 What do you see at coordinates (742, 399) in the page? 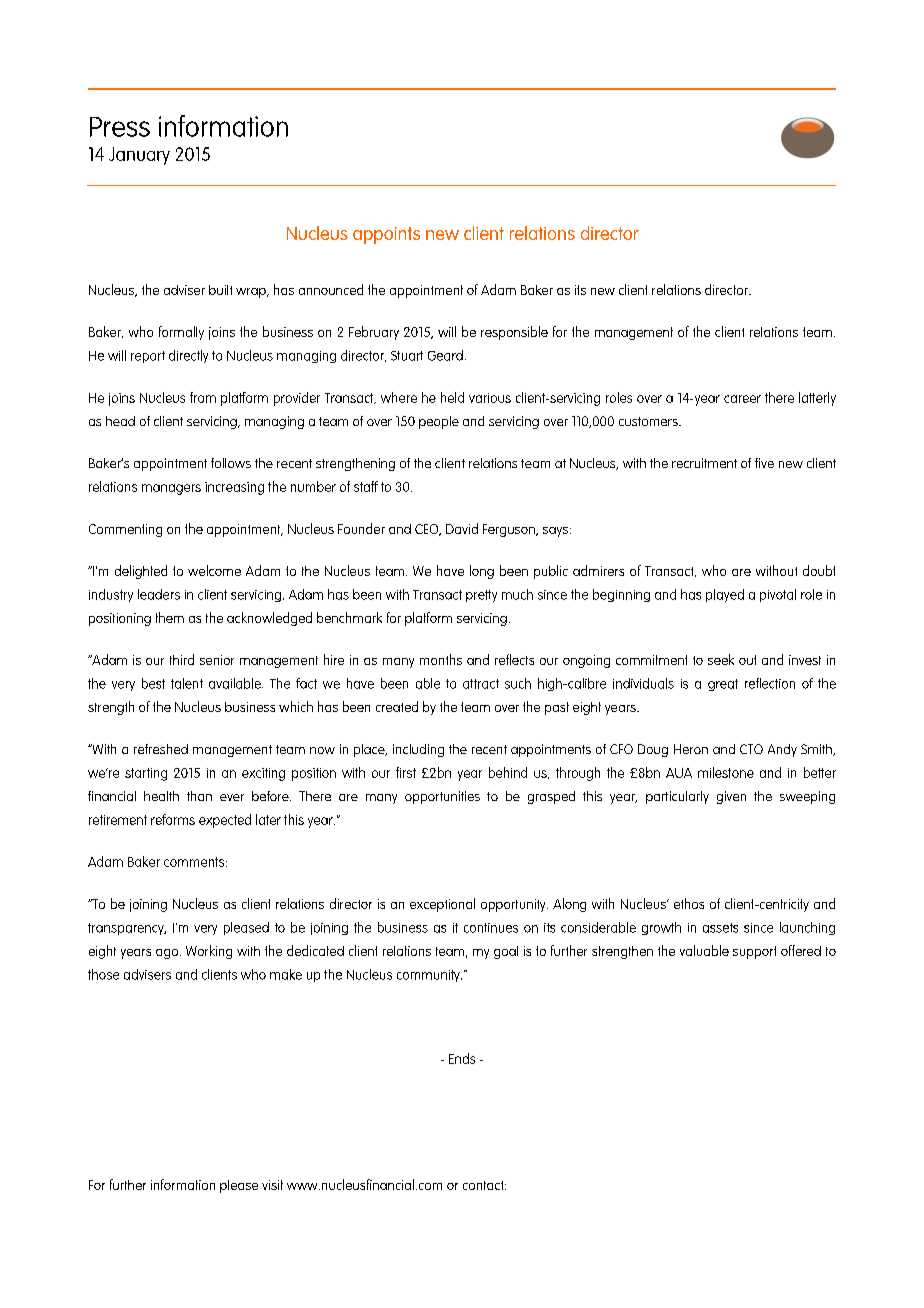
I see `career` at bounding box center [742, 399].
